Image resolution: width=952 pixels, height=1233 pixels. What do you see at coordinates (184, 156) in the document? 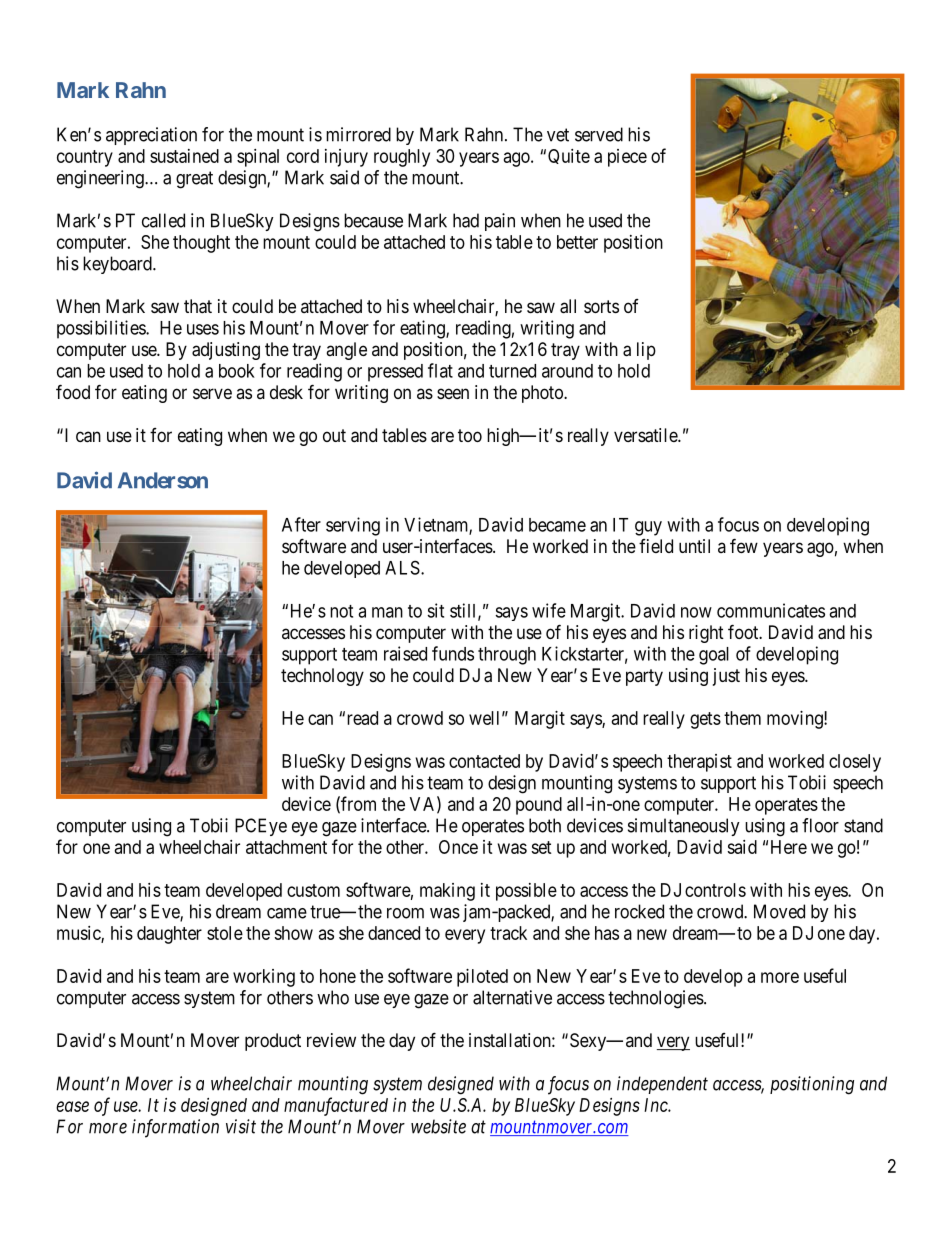
I see `sustained` at bounding box center [184, 156].
